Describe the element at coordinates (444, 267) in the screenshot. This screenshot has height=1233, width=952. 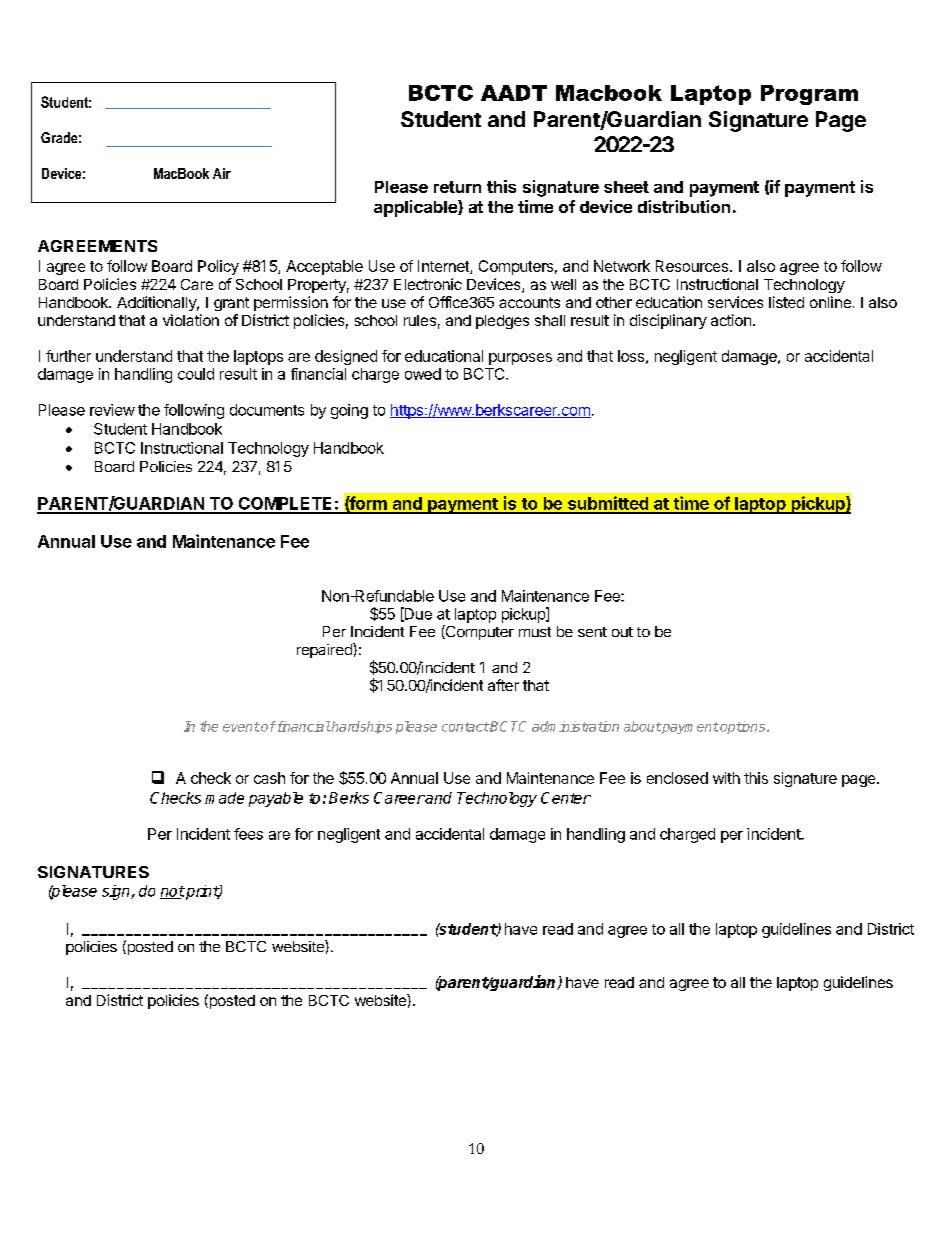
I see `Internet` at that location.
